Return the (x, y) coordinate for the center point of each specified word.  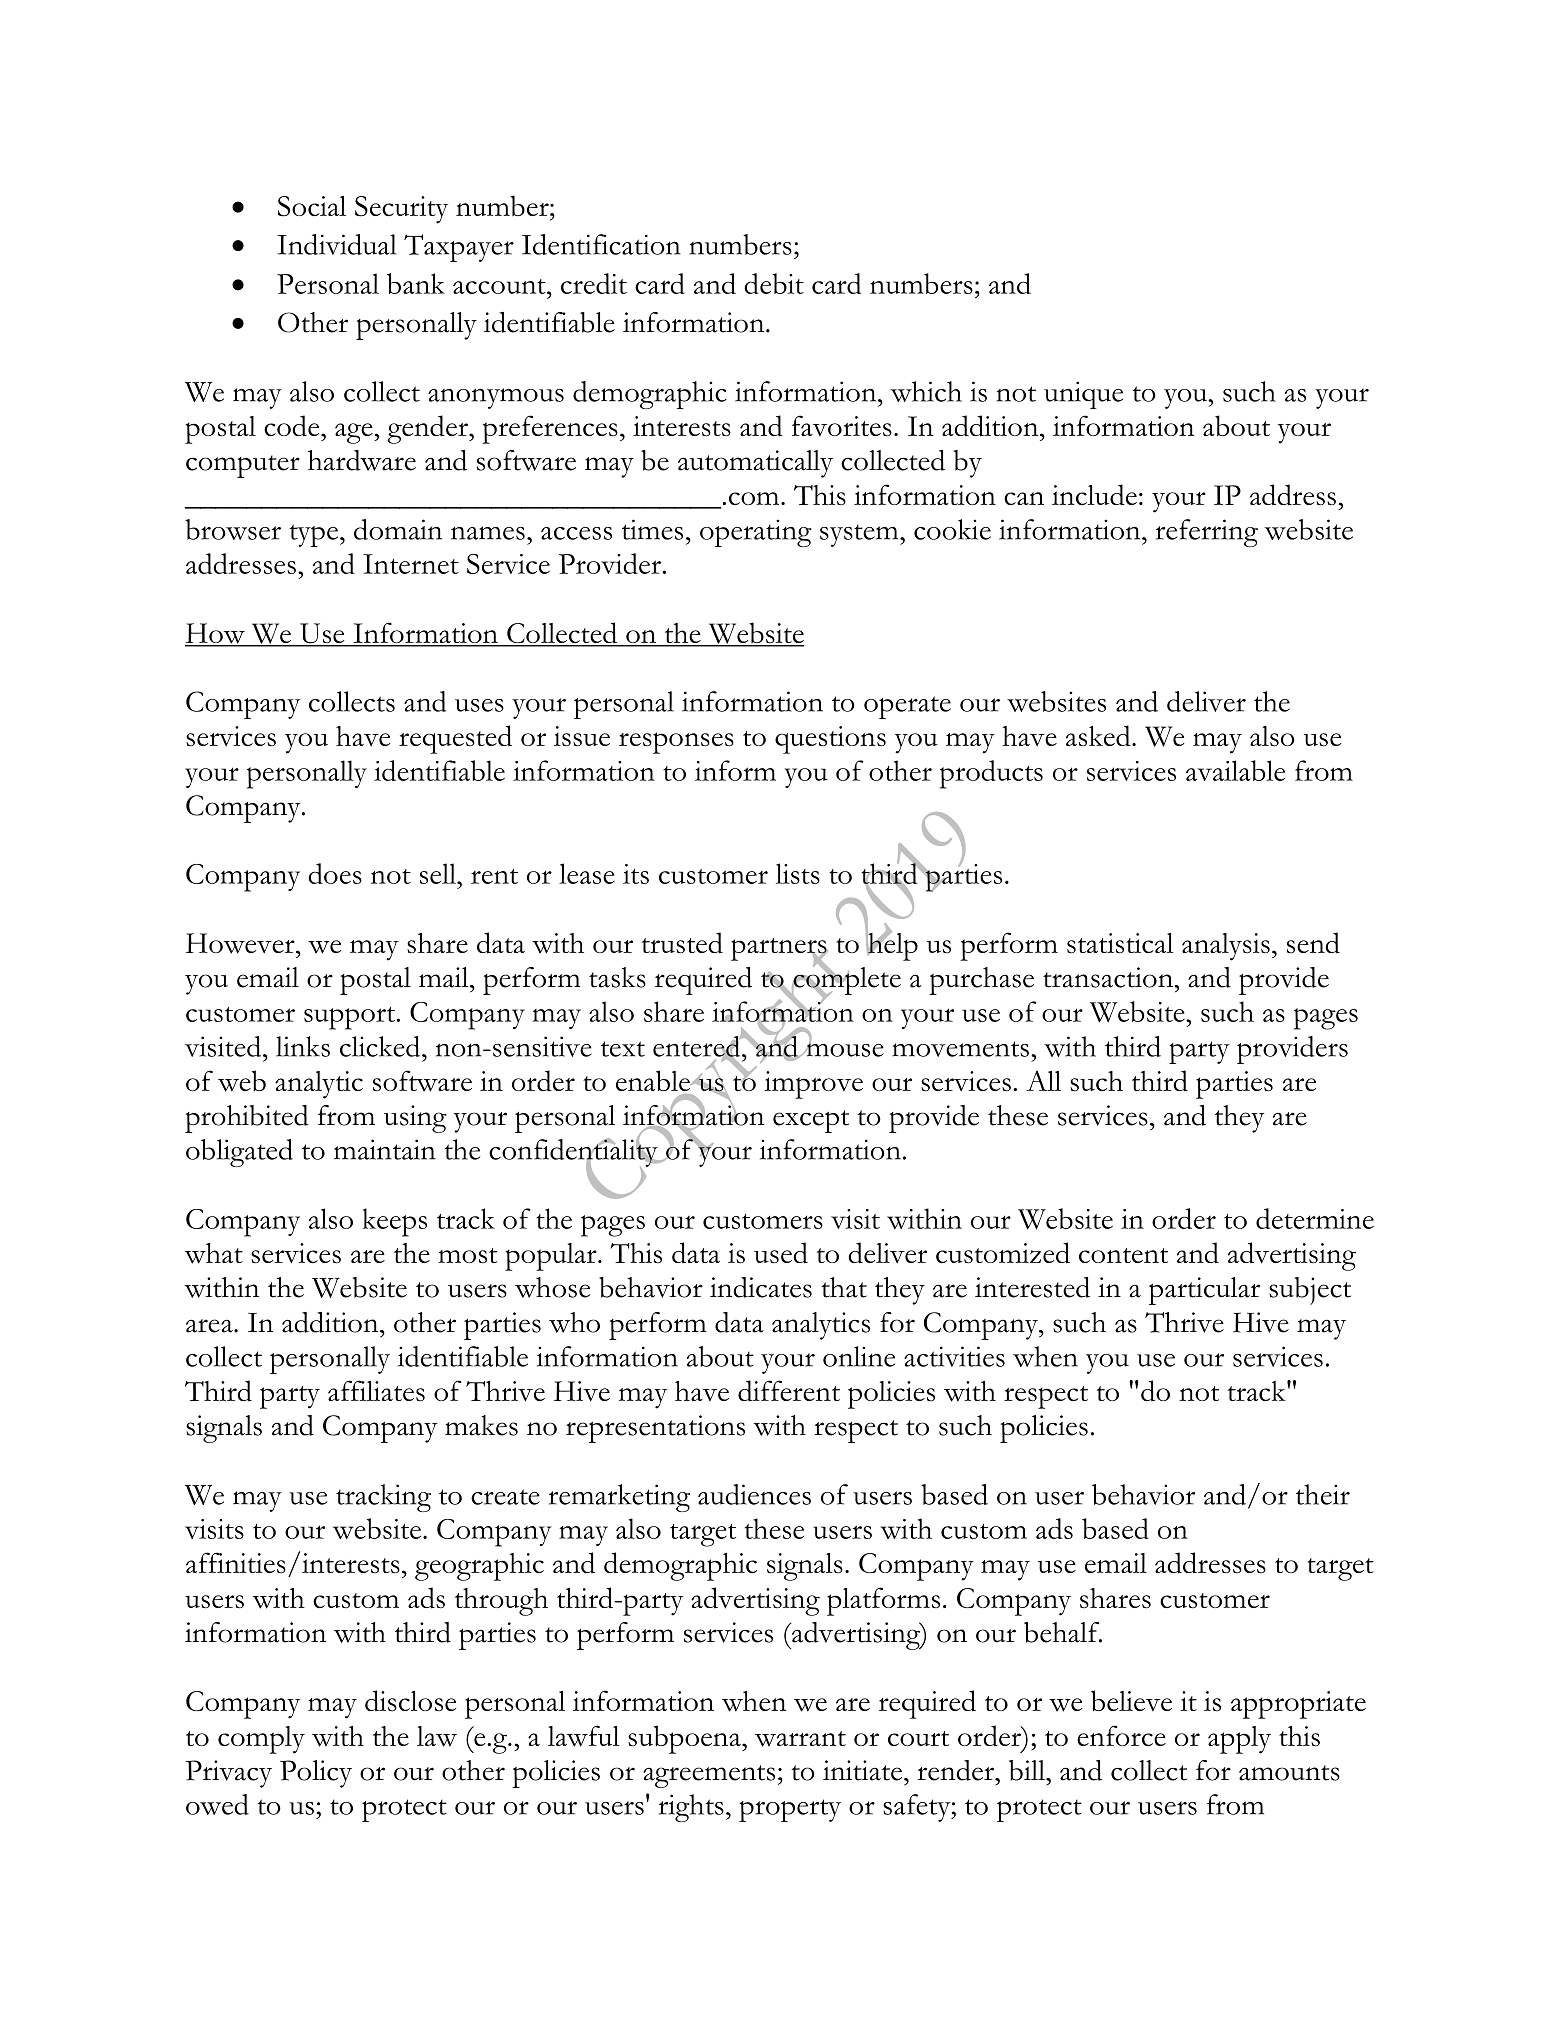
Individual (337, 244)
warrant (800, 1739)
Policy (316, 1774)
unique (1083, 395)
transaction (1109, 977)
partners (779, 950)
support (351, 1018)
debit (774, 283)
